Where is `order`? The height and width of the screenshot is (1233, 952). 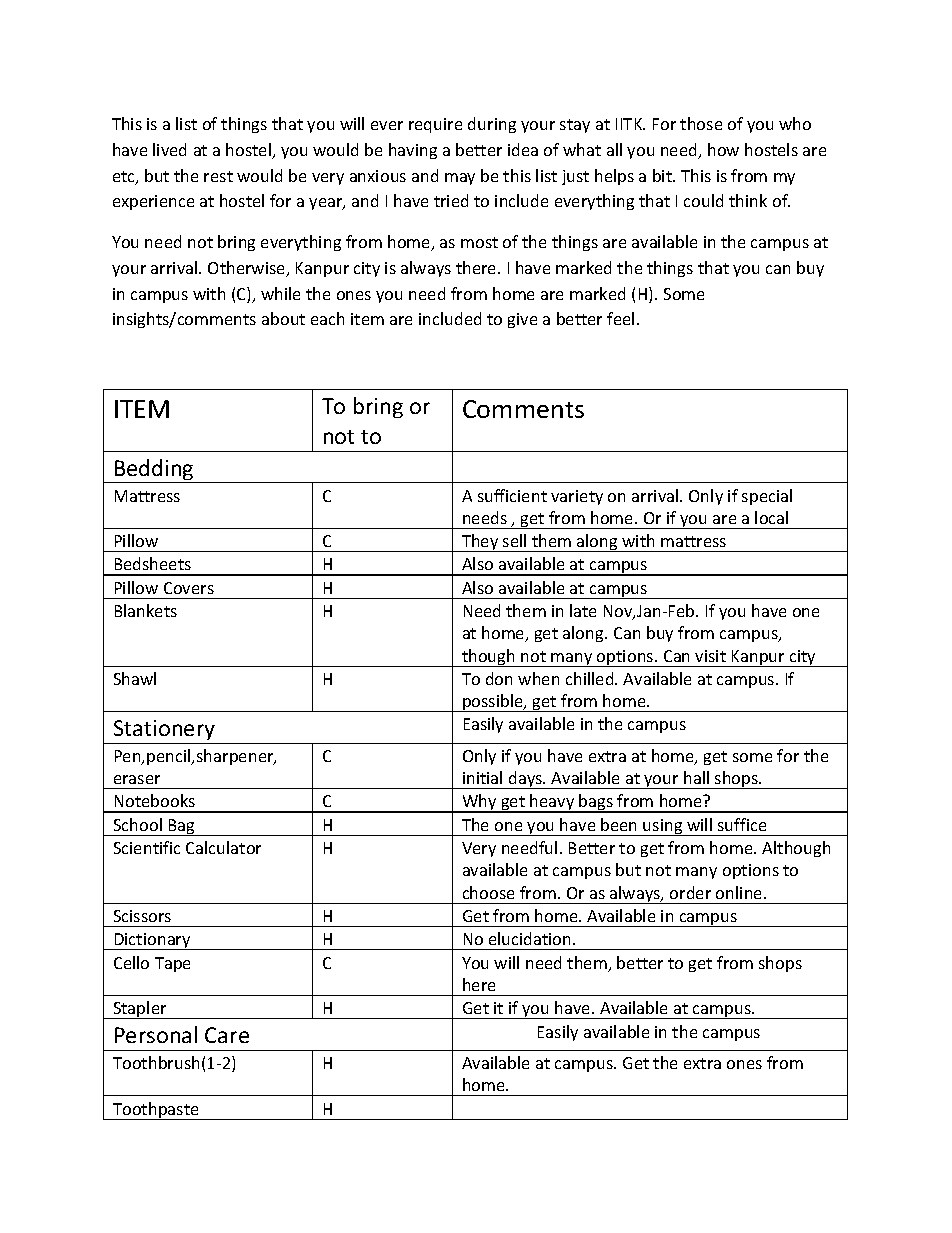
order is located at coordinates (690, 892).
